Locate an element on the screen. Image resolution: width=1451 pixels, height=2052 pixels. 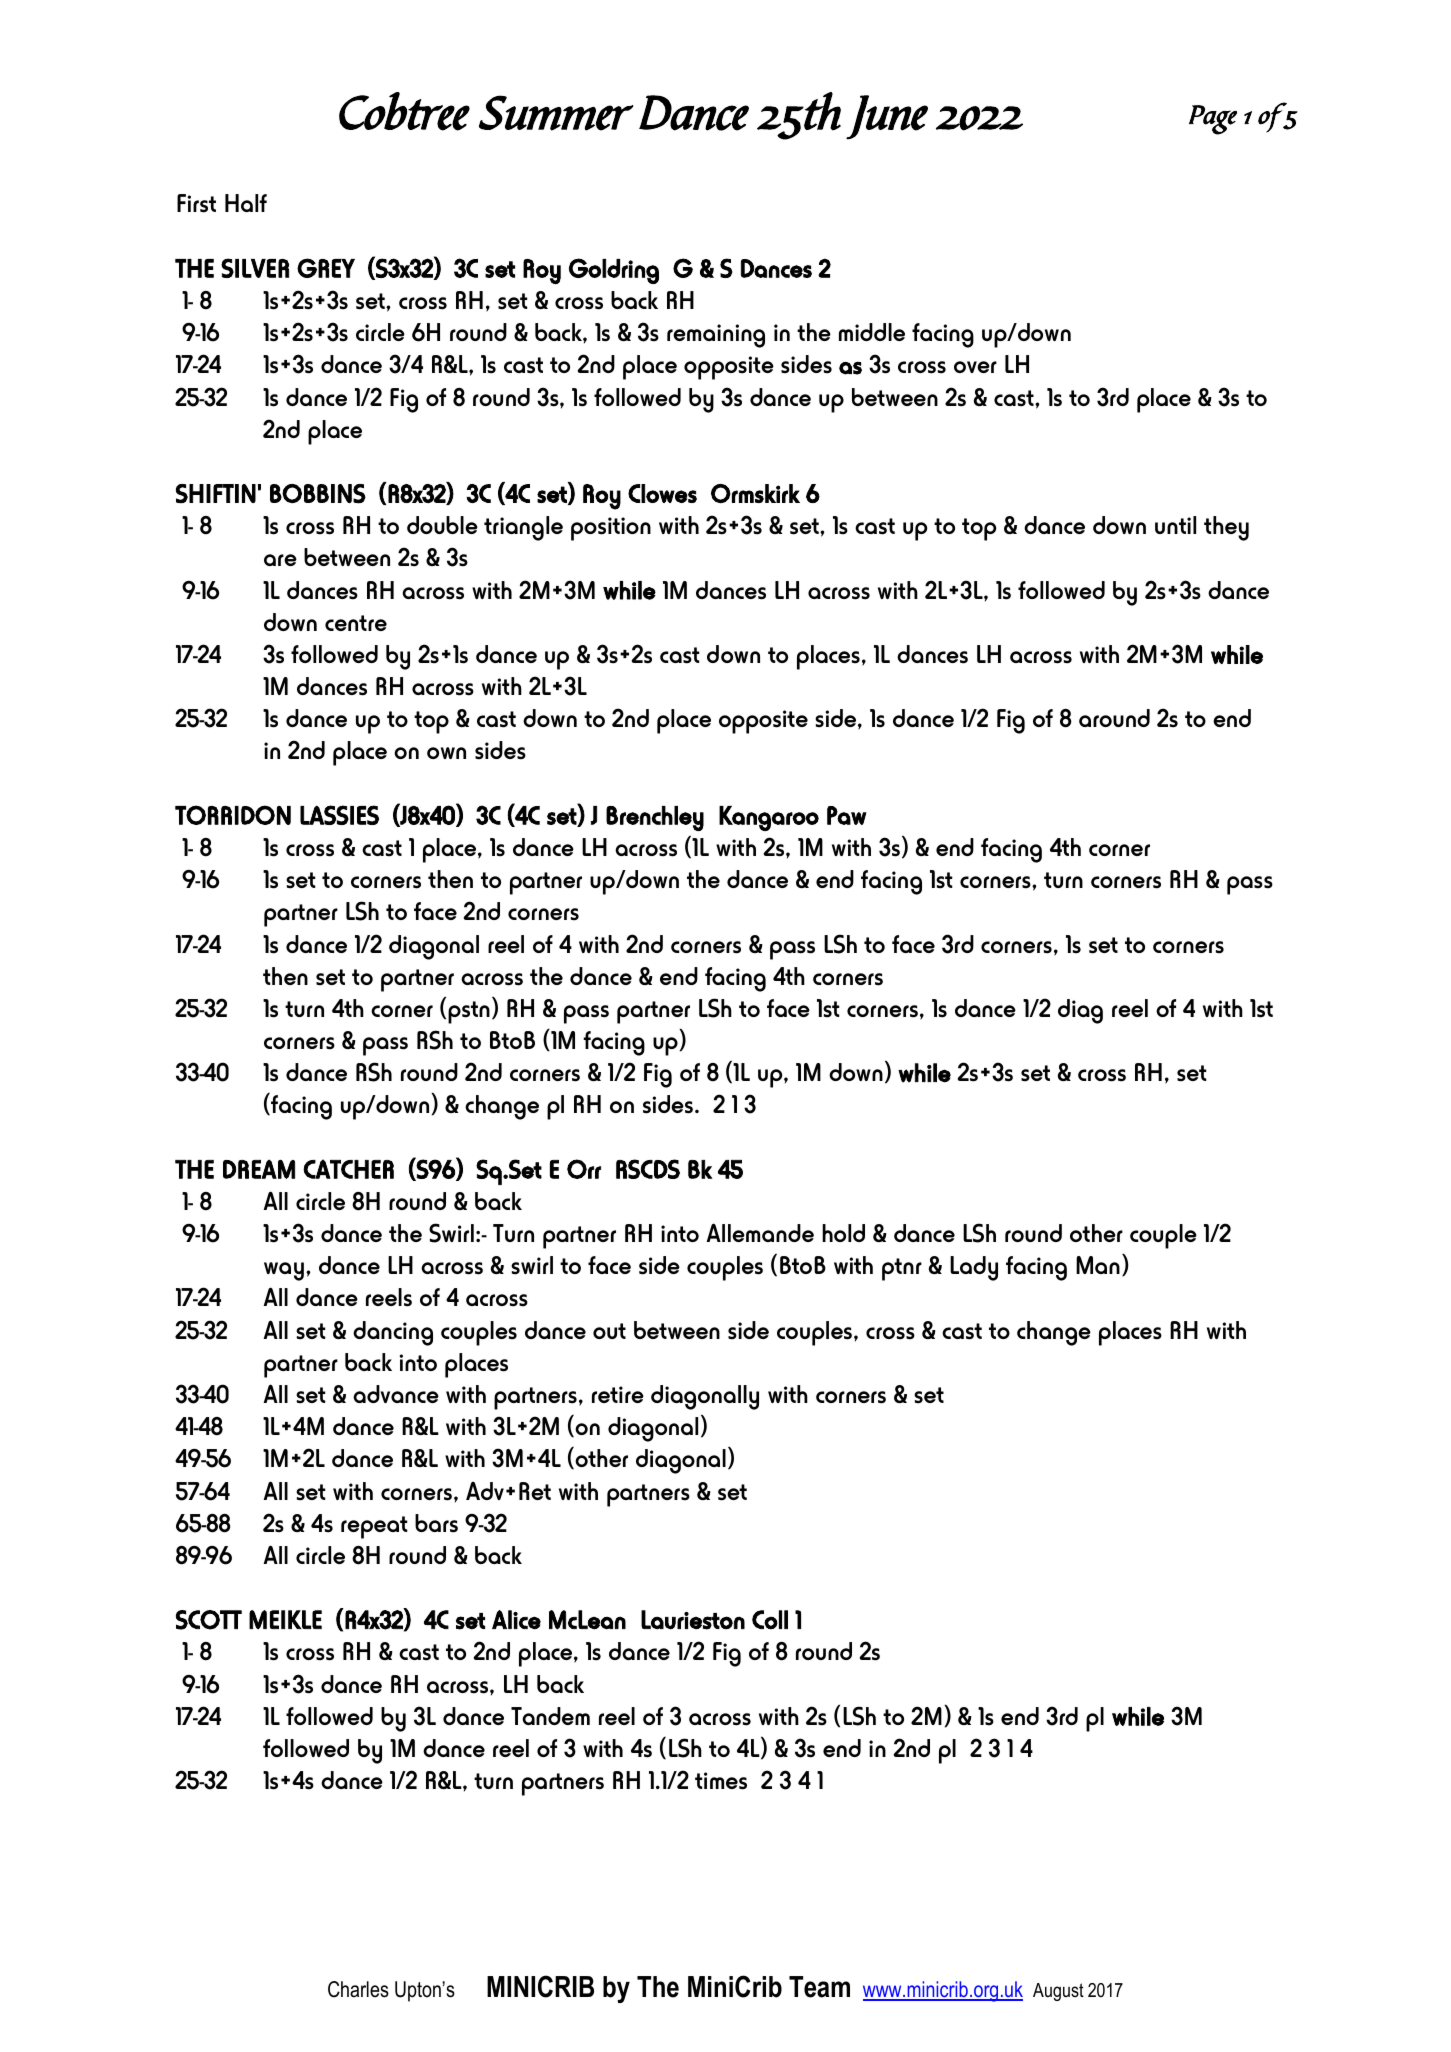
until is located at coordinates (1175, 525).
